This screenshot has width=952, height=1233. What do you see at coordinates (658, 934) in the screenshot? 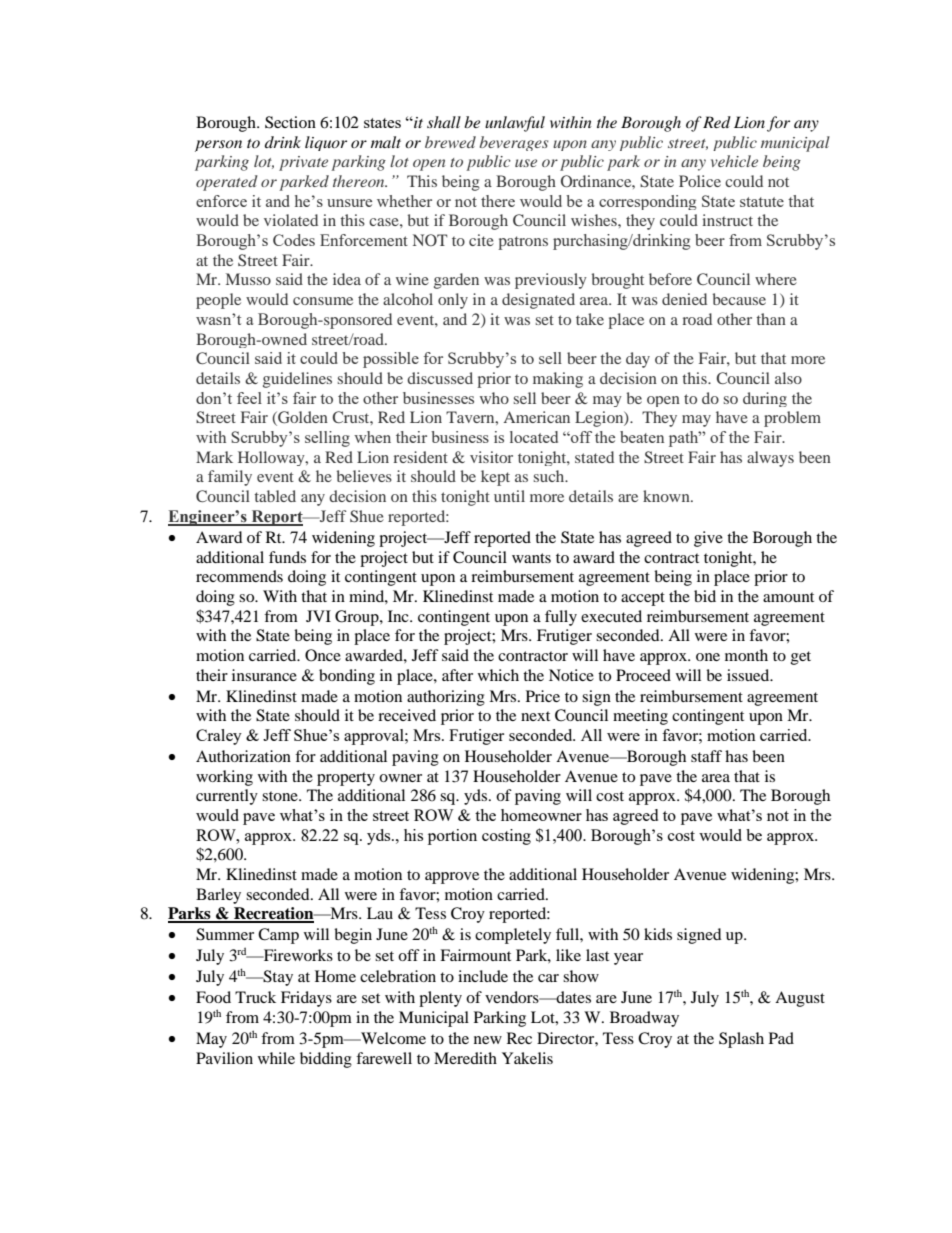
I see `kids` at bounding box center [658, 934].
